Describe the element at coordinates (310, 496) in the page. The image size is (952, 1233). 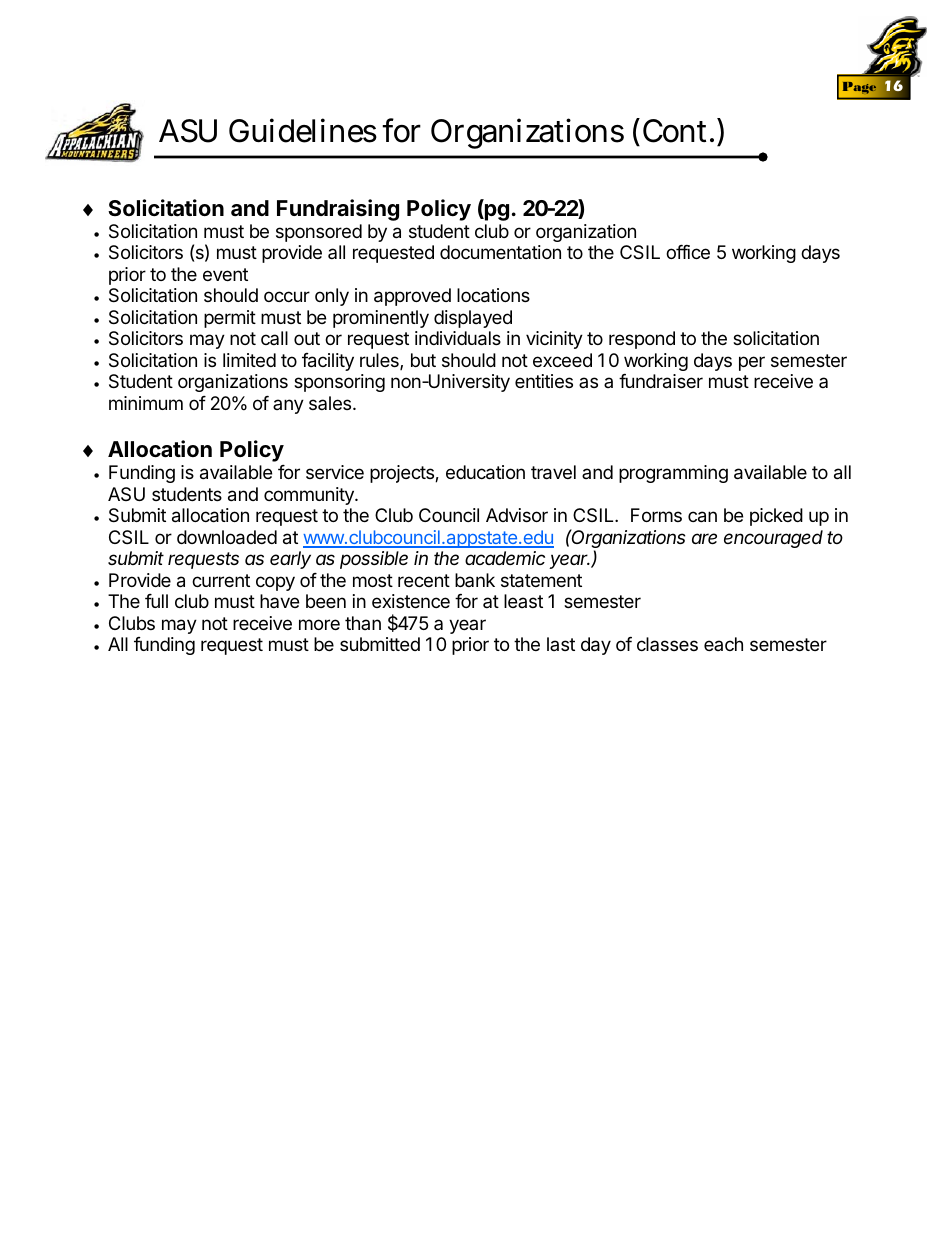
I see `community` at that location.
